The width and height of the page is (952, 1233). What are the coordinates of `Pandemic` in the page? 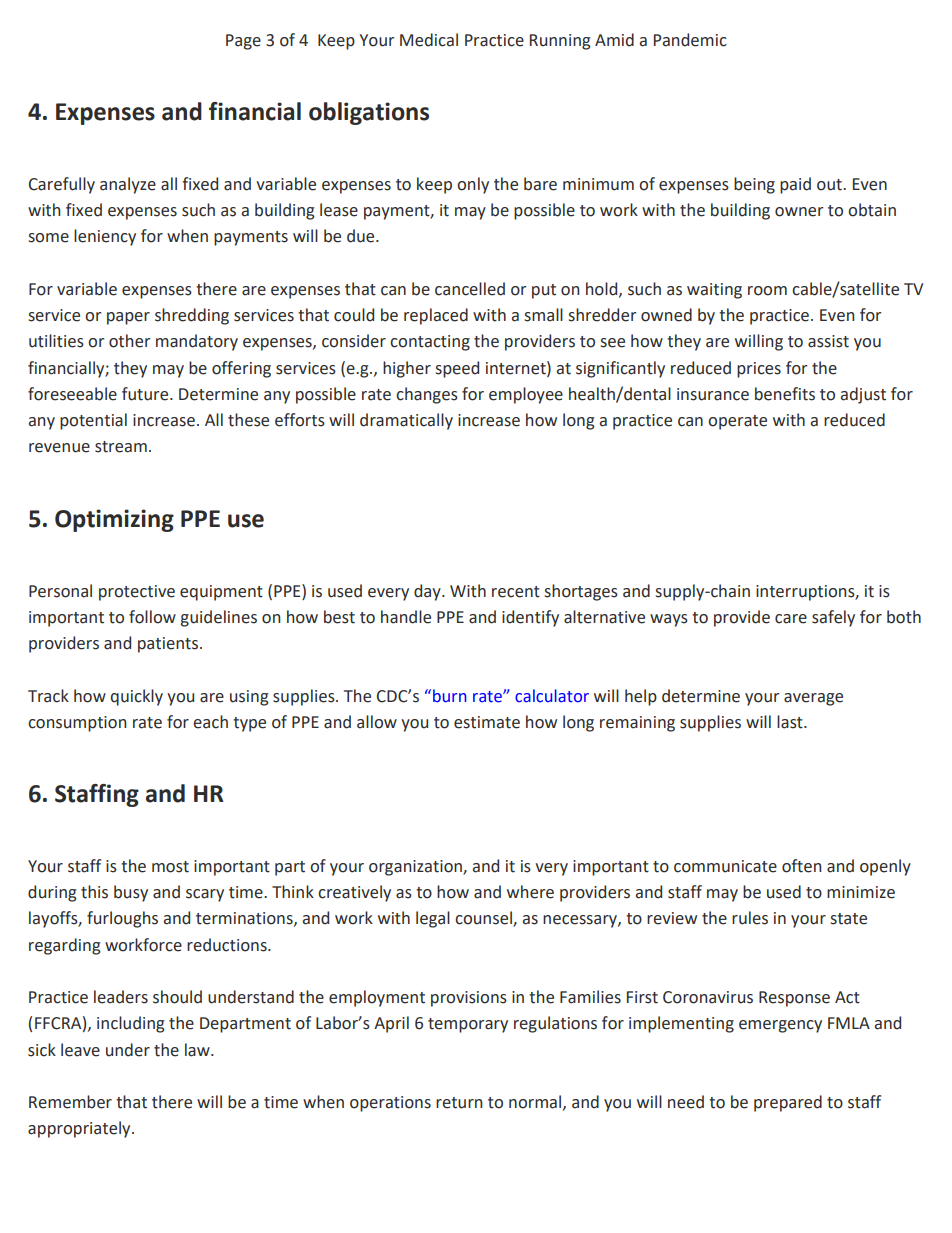 It's located at (690, 40).
